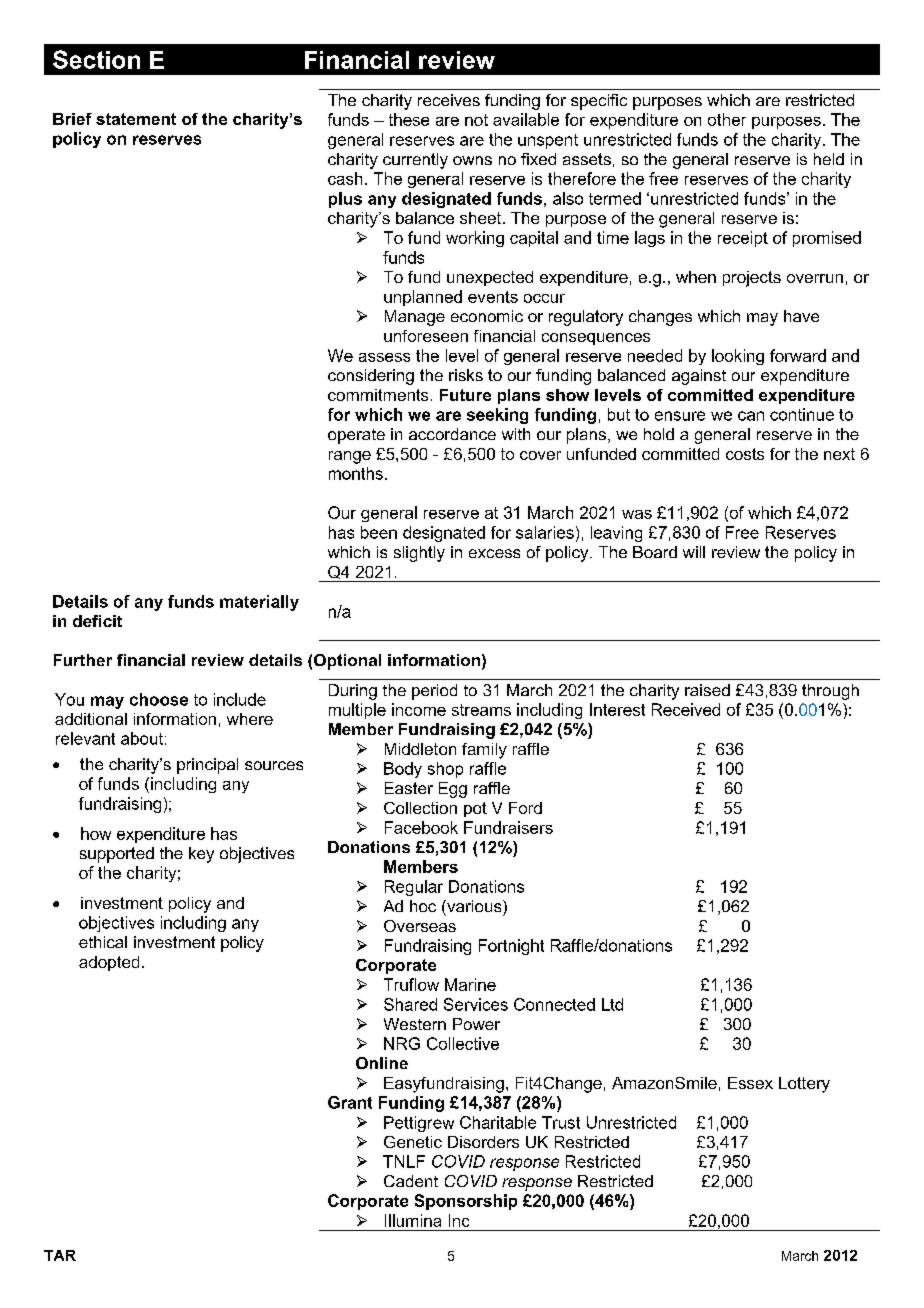 The image size is (924, 1308). What do you see at coordinates (60, 1255) in the image?
I see `TAR` at bounding box center [60, 1255].
